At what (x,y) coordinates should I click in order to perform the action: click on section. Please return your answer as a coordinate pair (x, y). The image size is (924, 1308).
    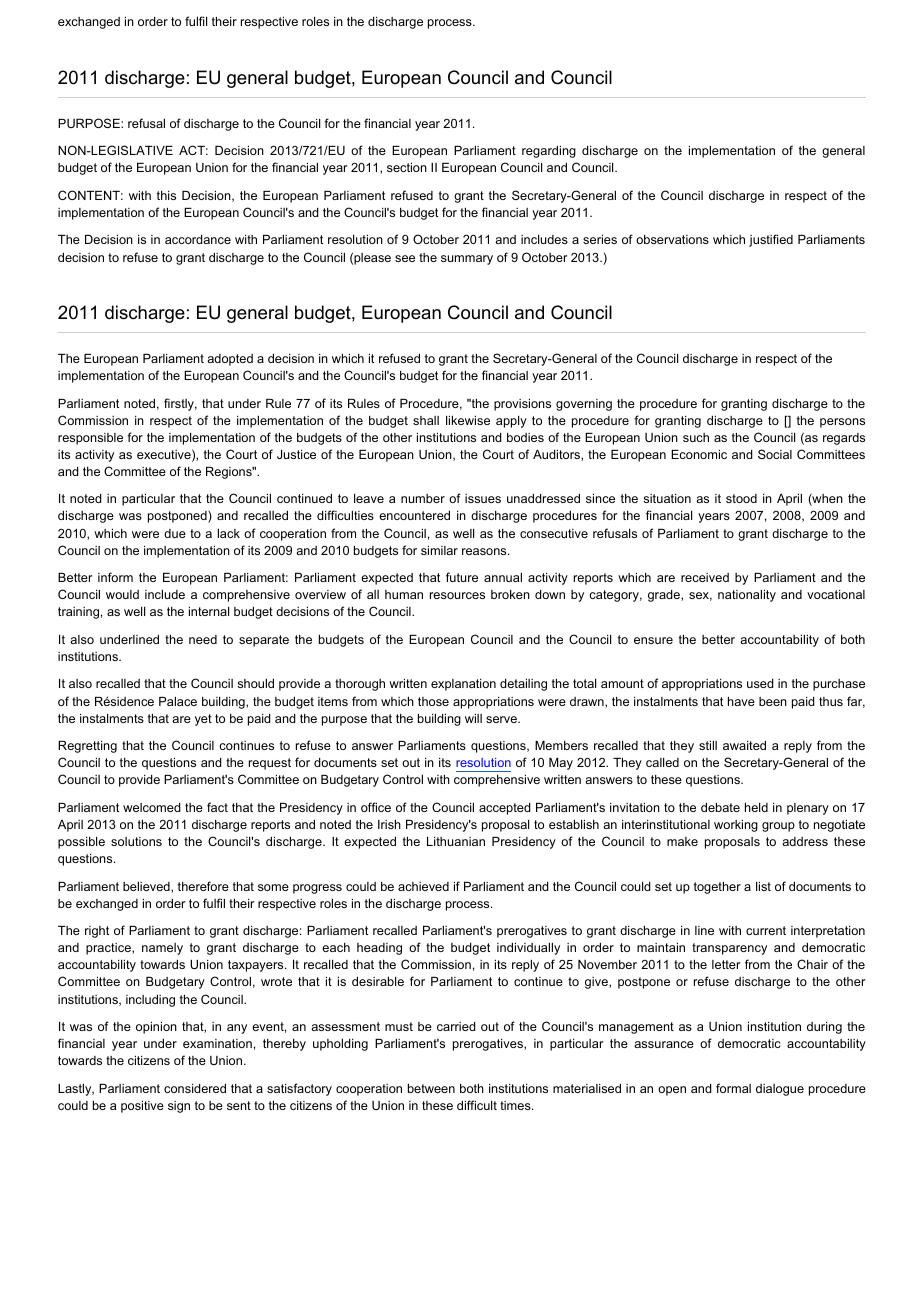
    Looking at the image, I should click on (407, 167).
